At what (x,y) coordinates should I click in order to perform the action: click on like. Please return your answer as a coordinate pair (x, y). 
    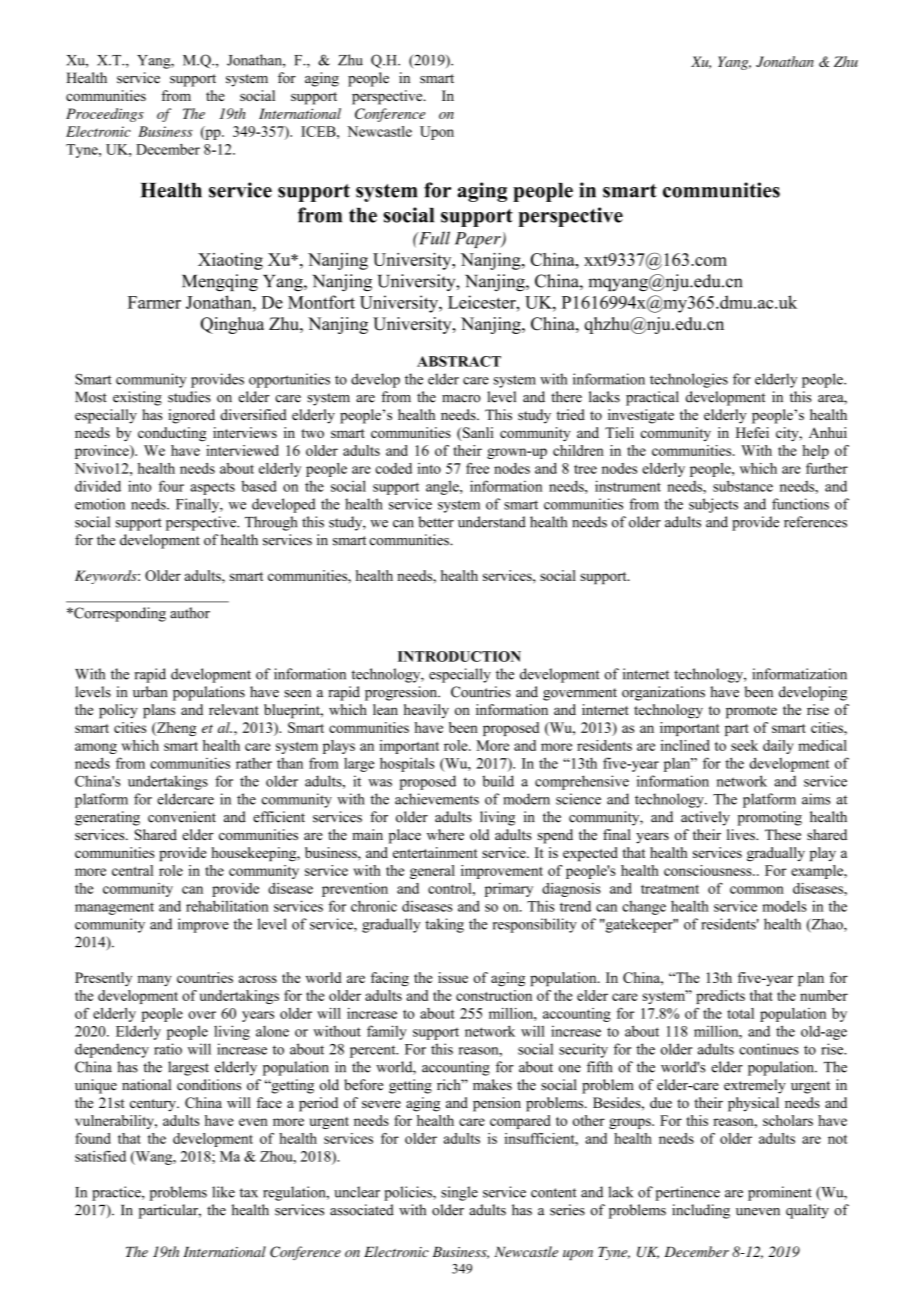
    Looking at the image, I should click on (223, 1192).
